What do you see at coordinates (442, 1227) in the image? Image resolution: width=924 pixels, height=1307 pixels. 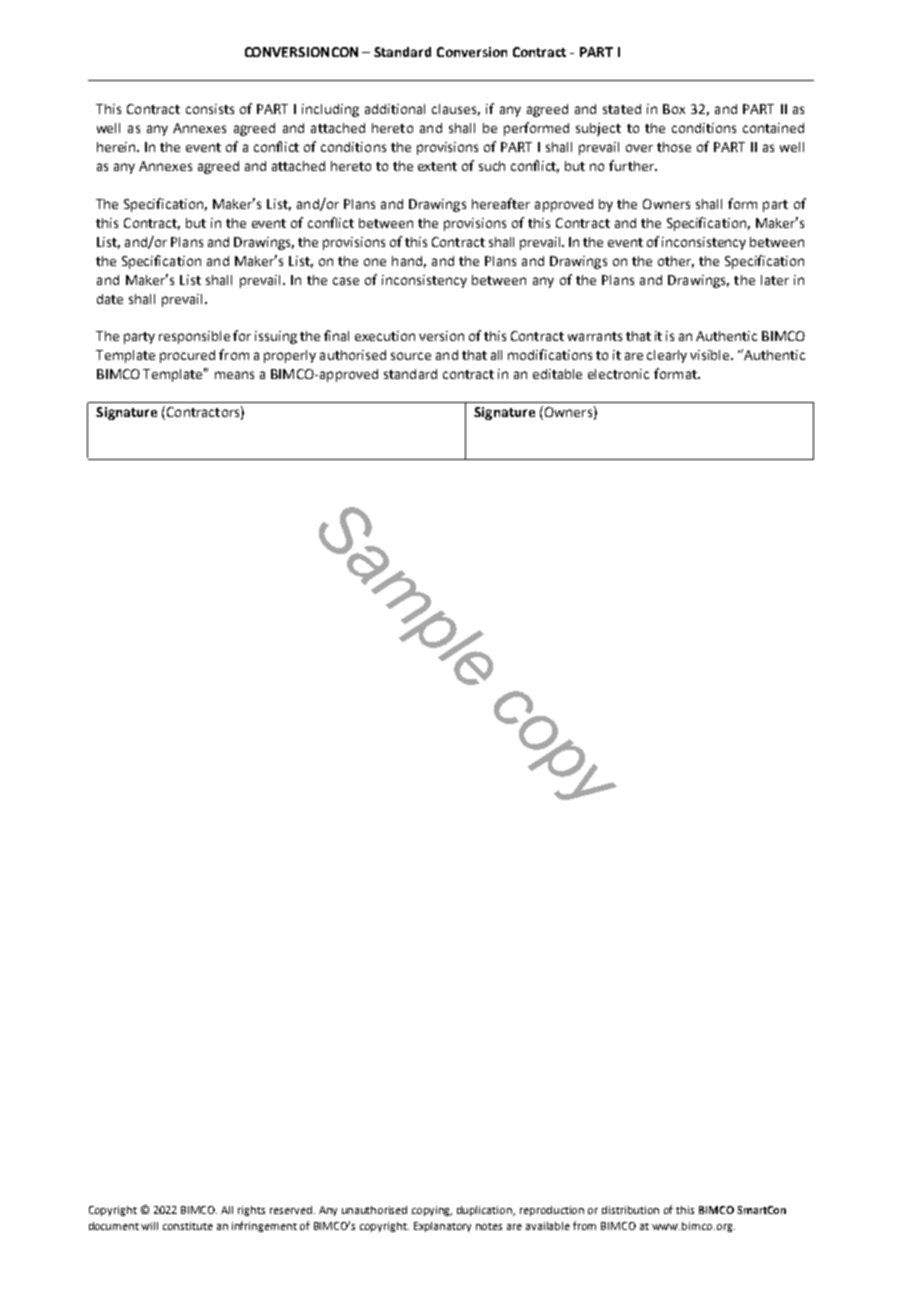 I see `Explanatory` at bounding box center [442, 1227].
